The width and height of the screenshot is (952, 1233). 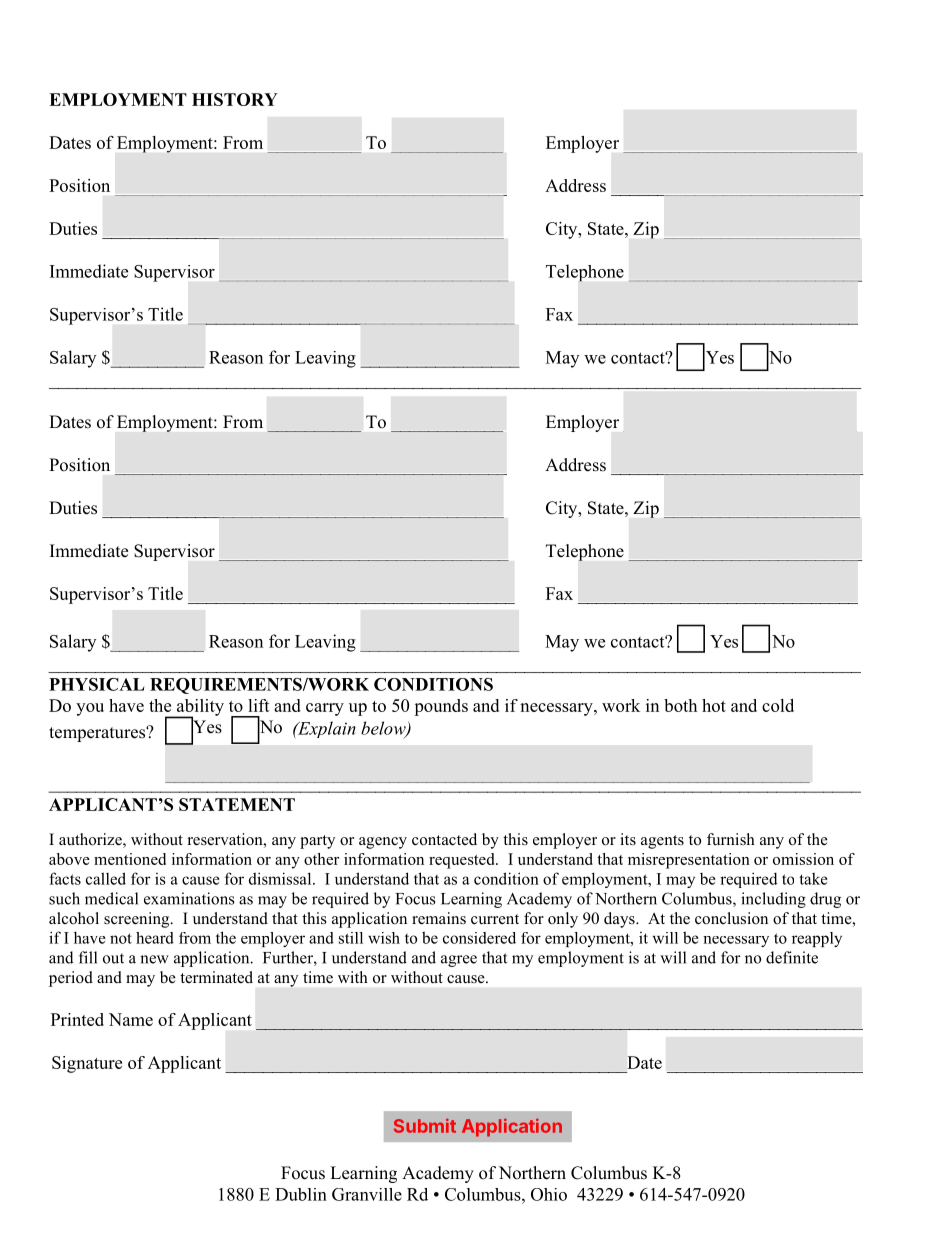 I want to click on agency, so click(x=383, y=843).
